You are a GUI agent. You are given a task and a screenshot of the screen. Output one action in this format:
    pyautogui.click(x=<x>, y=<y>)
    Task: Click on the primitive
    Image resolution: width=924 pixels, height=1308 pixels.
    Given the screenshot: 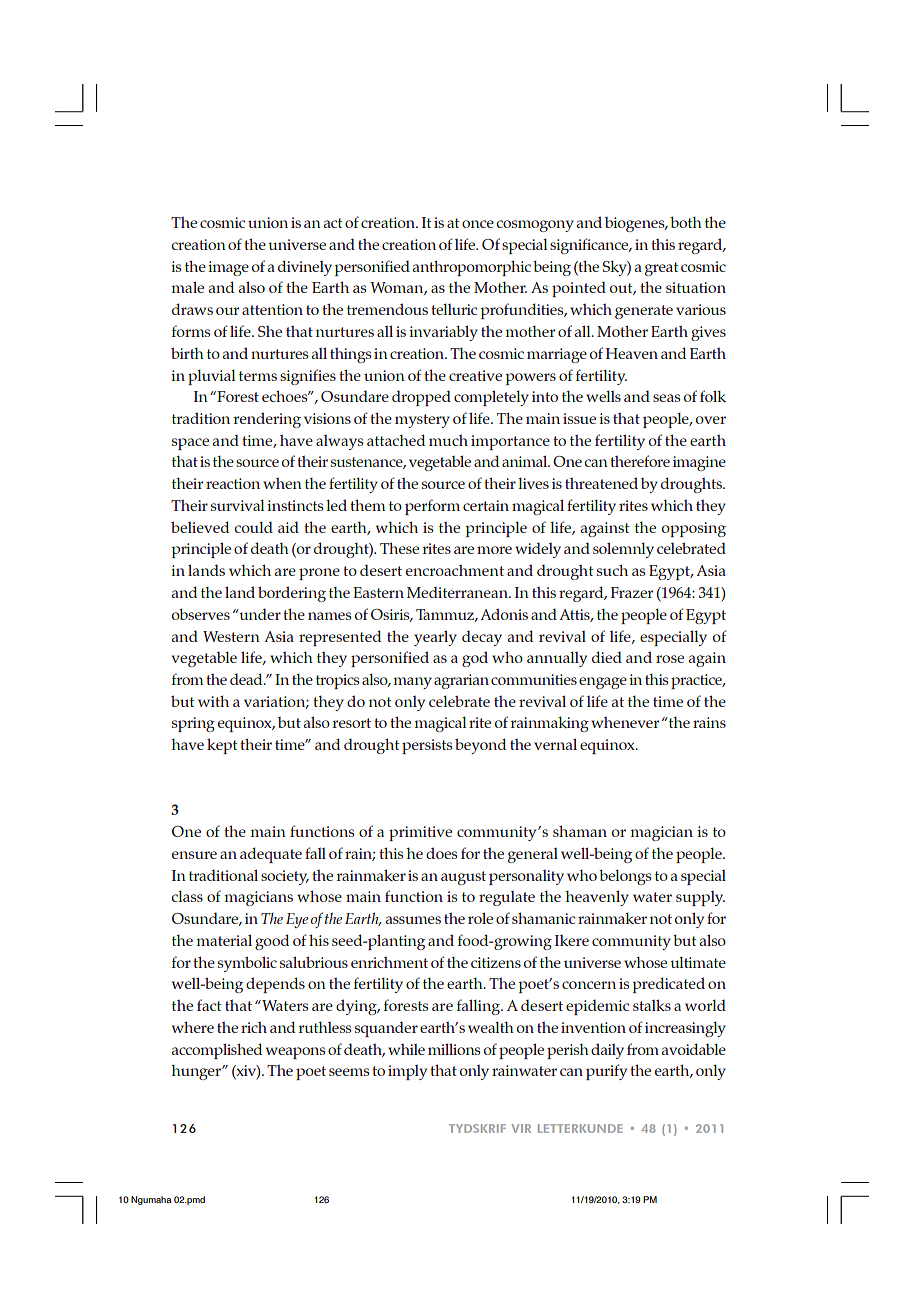 What is the action you would take?
    pyautogui.click(x=420, y=833)
